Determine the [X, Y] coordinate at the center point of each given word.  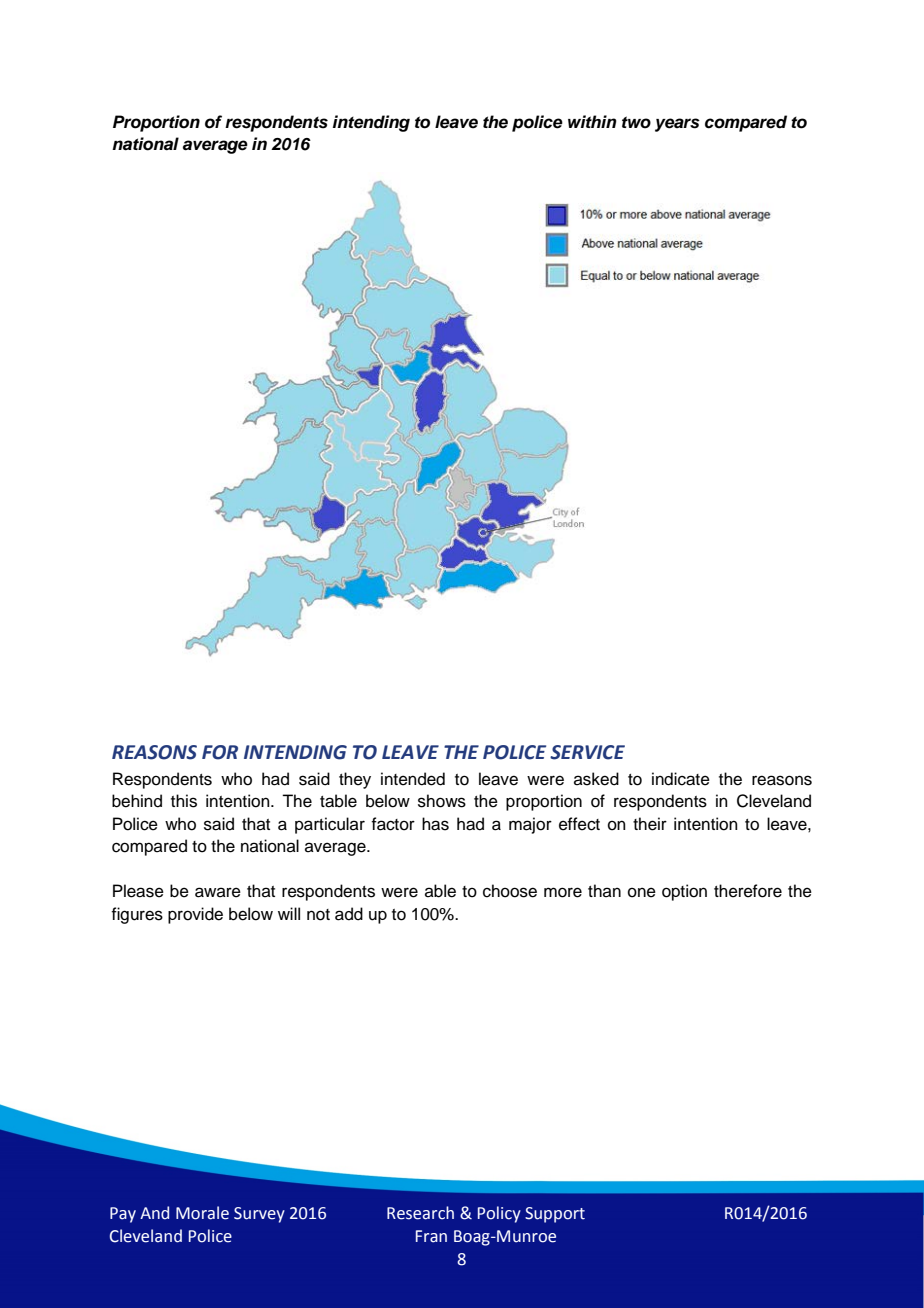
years [677, 125]
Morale [202, 1213]
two [636, 122]
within [592, 121]
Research [420, 1213]
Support [555, 1215]
